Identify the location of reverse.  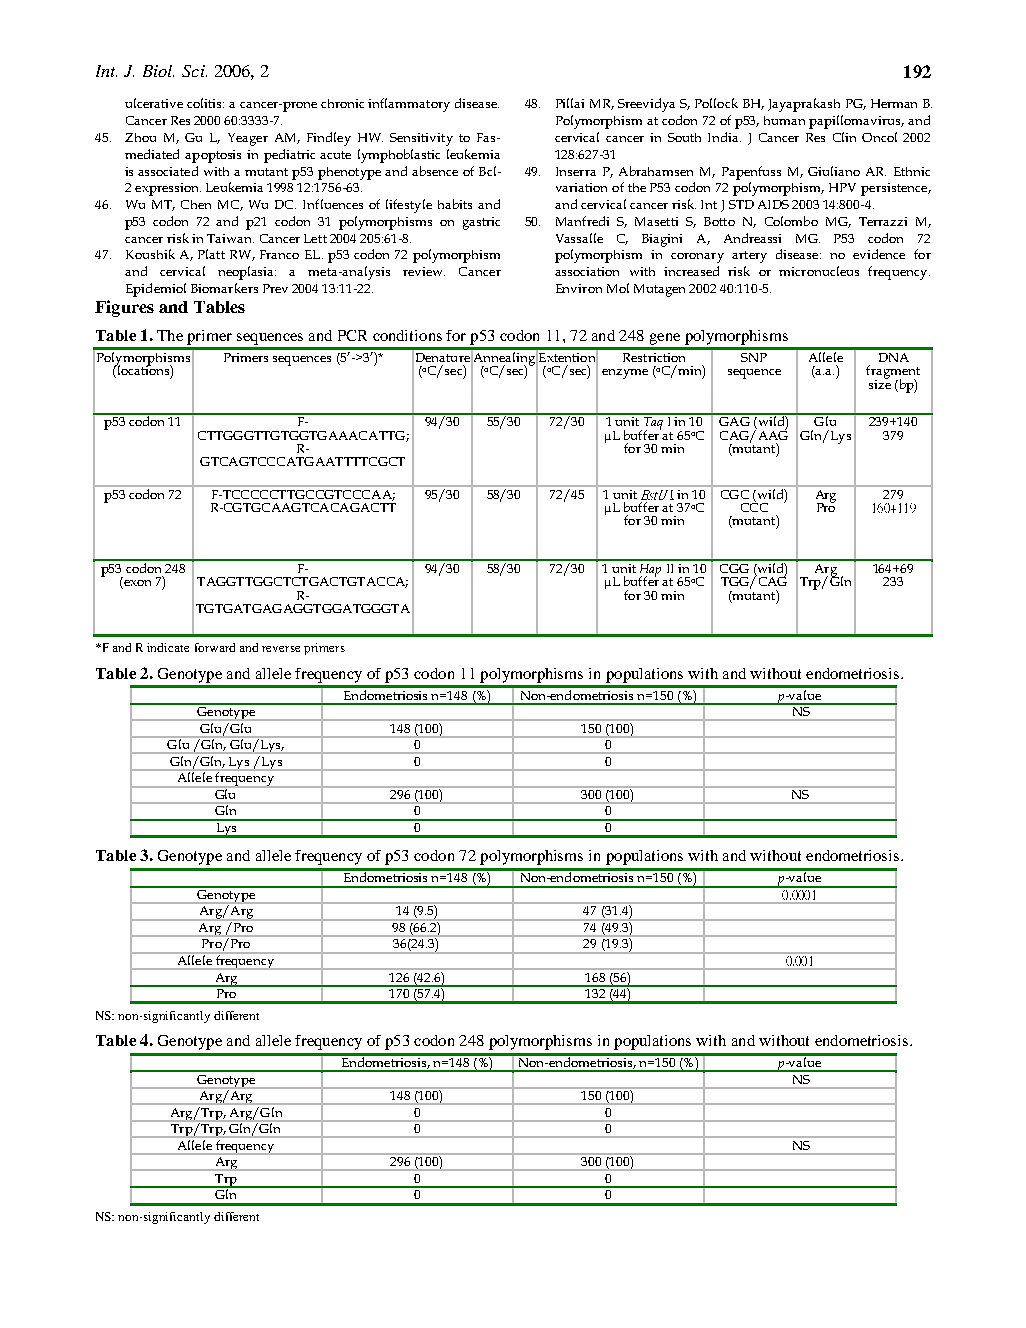
(281, 649).
